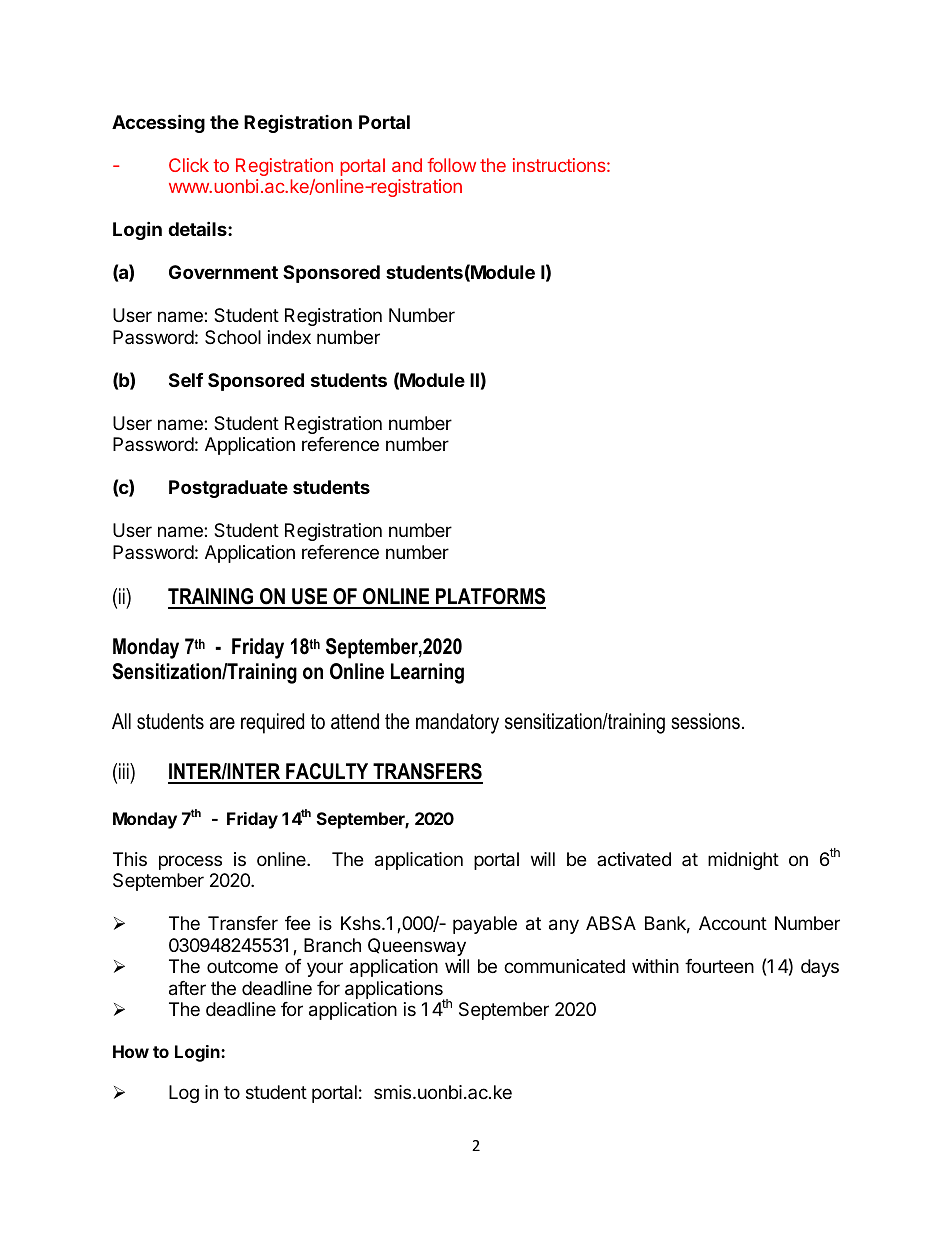 The height and width of the screenshot is (1233, 952). What do you see at coordinates (743, 861) in the screenshot?
I see `midnight` at bounding box center [743, 861].
